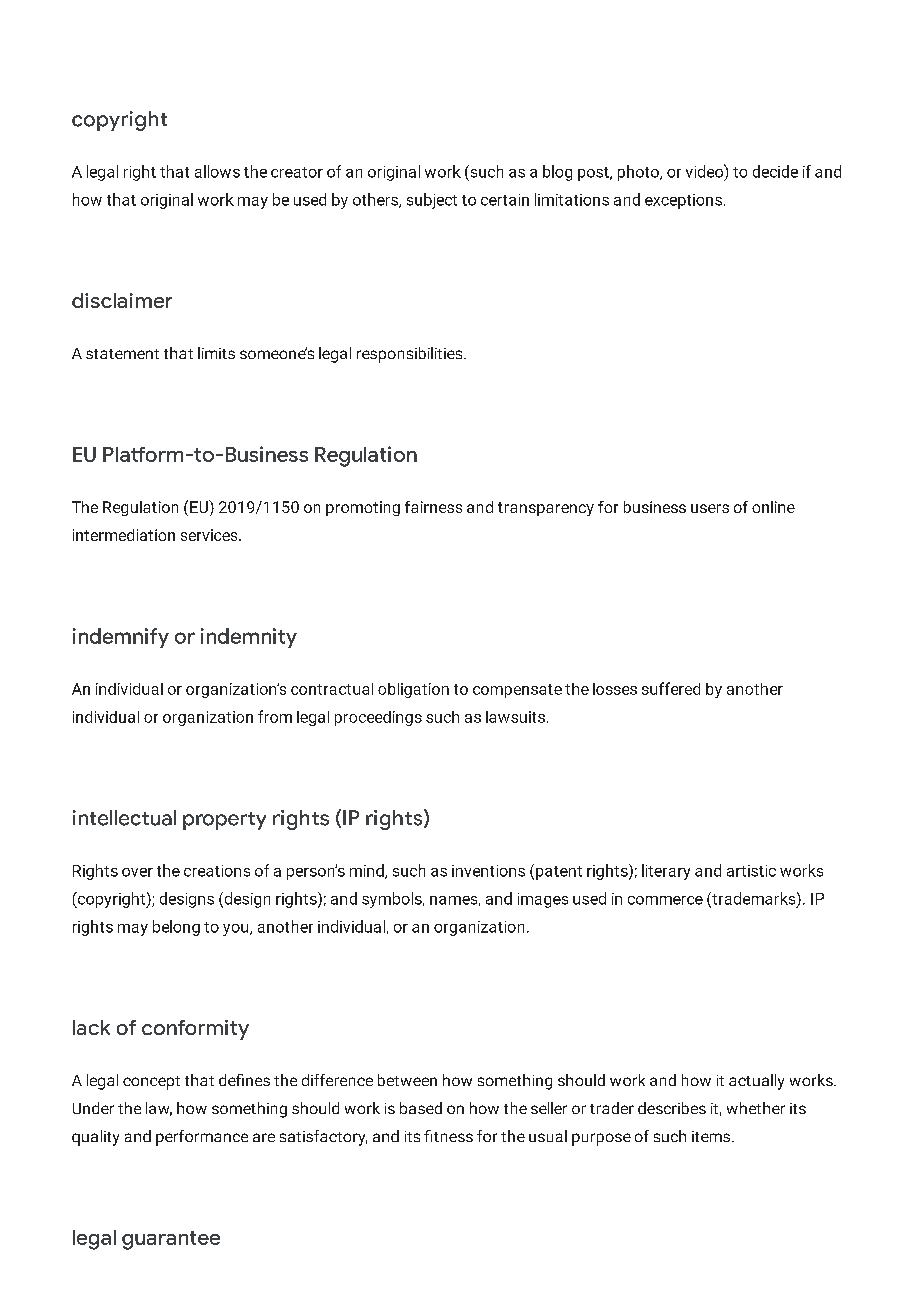 This screenshot has width=924, height=1308. I want to click on obligation, so click(413, 690).
